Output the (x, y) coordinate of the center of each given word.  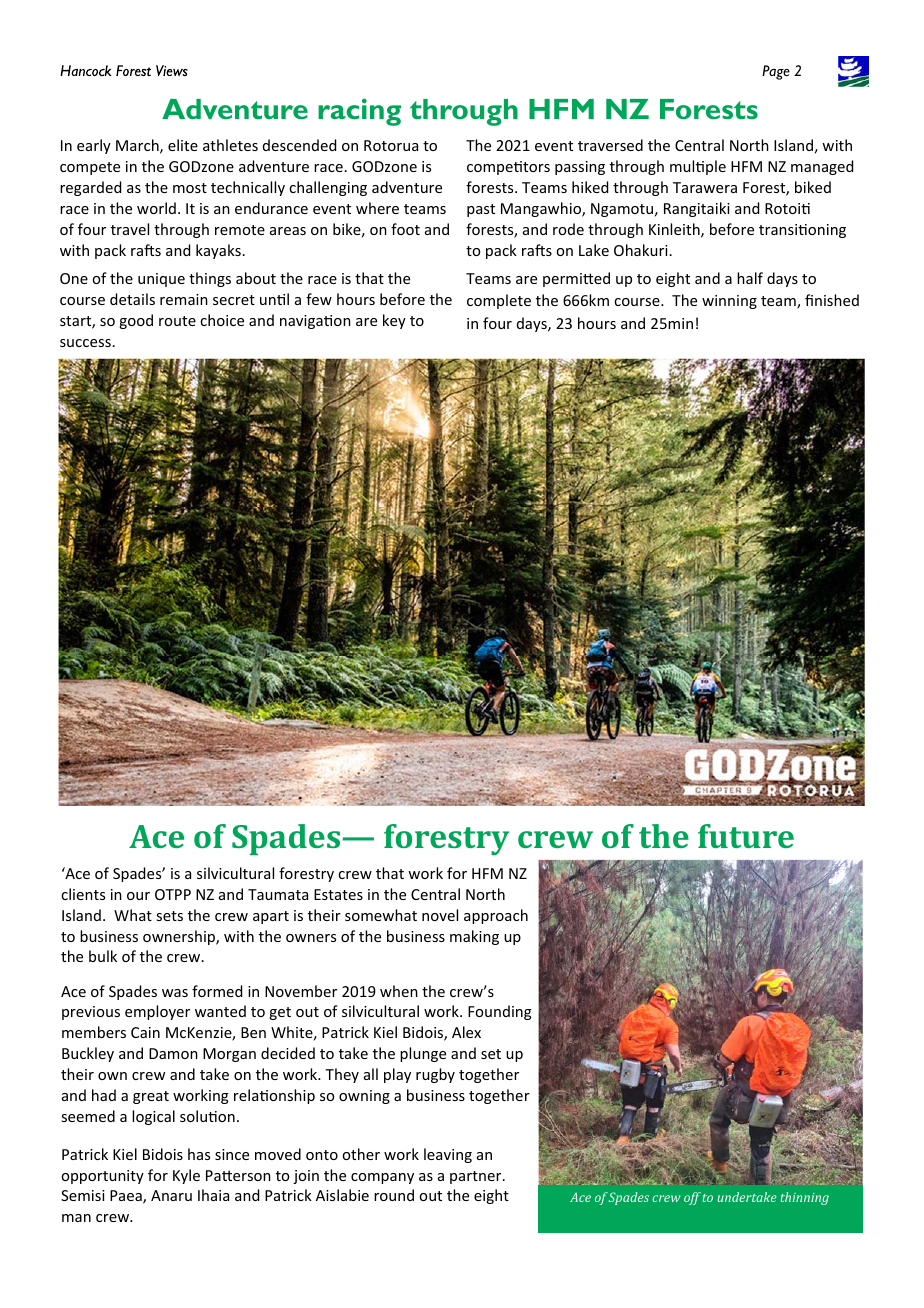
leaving (448, 1155)
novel (440, 915)
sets (169, 916)
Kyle (186, 1176)
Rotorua (391, 145)
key (394, 321)
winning (729, 302)
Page (776, 72)
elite (183, 145)
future (746, 836)
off (692, 1198)
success (85, 343)
